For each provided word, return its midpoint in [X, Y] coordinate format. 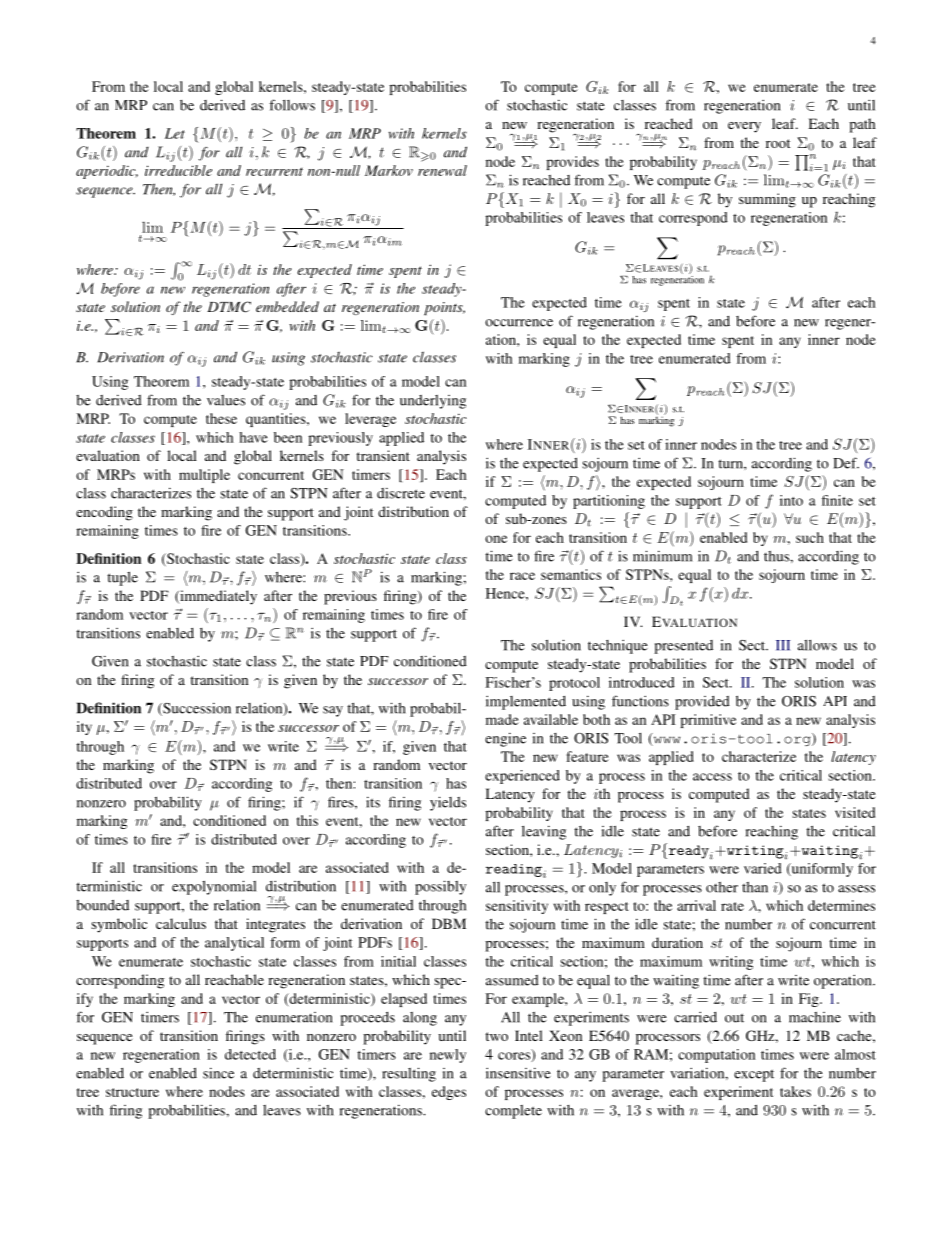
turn [731, 464]
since [218, 1073]
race [522, 576]
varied [763, 868]
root [778, 143]
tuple [122, 578]
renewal [442, 170]
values [226, 400]
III [783, 645]
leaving [544, 832]
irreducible [178, 170]
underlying [433, 402]
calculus [181, 923]
